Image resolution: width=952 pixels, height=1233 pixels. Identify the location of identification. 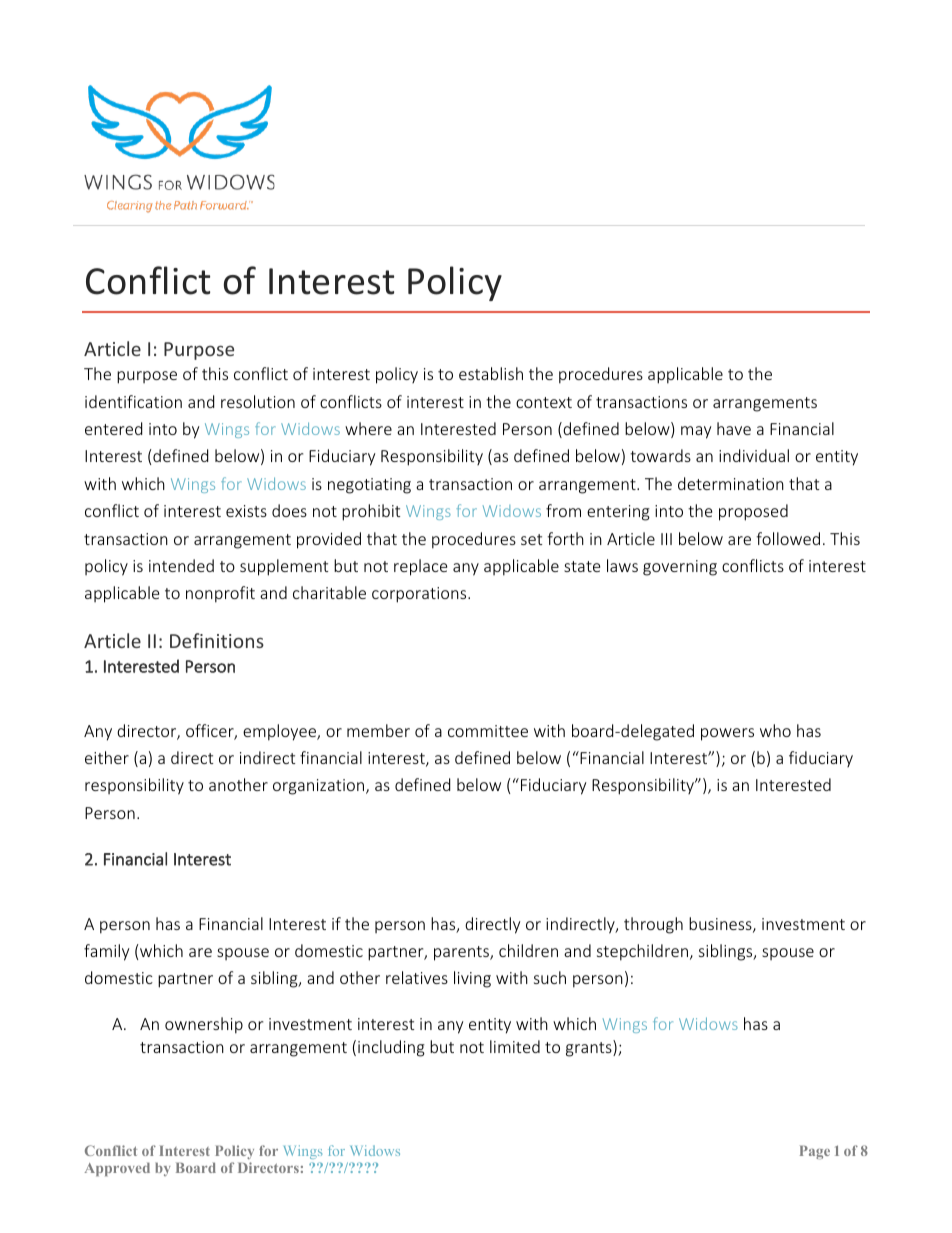
(133, 401).
